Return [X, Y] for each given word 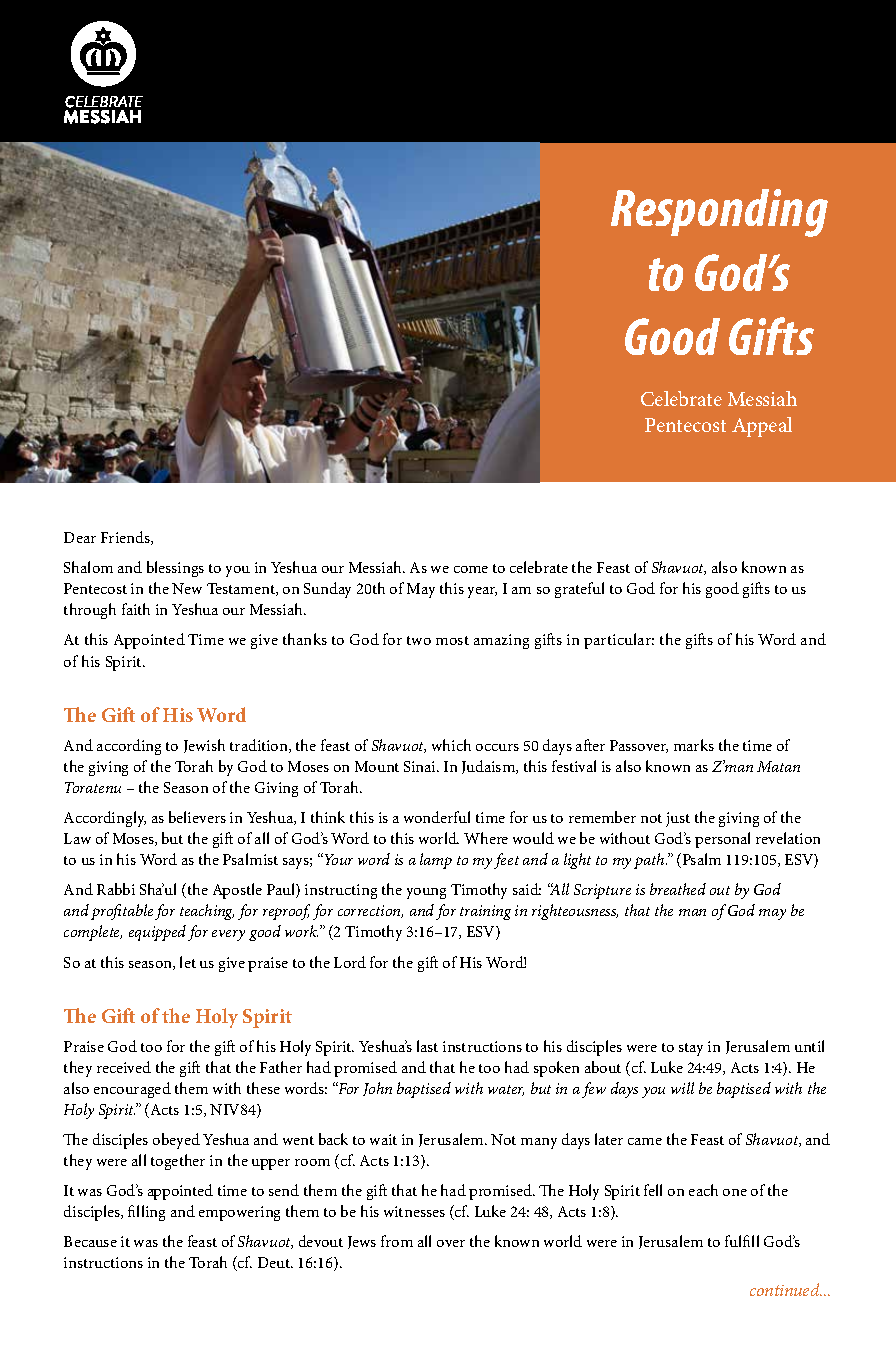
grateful [579, 590]
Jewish [204, 746]
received [124, 1067]
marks [694, 745]
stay [691, 1049]
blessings [175, 569]
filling [146, 1213]
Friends [126, 538]
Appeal [762, 427]
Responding [719, 213]
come [471, 569]
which [451, 745]
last [427, 1046]
